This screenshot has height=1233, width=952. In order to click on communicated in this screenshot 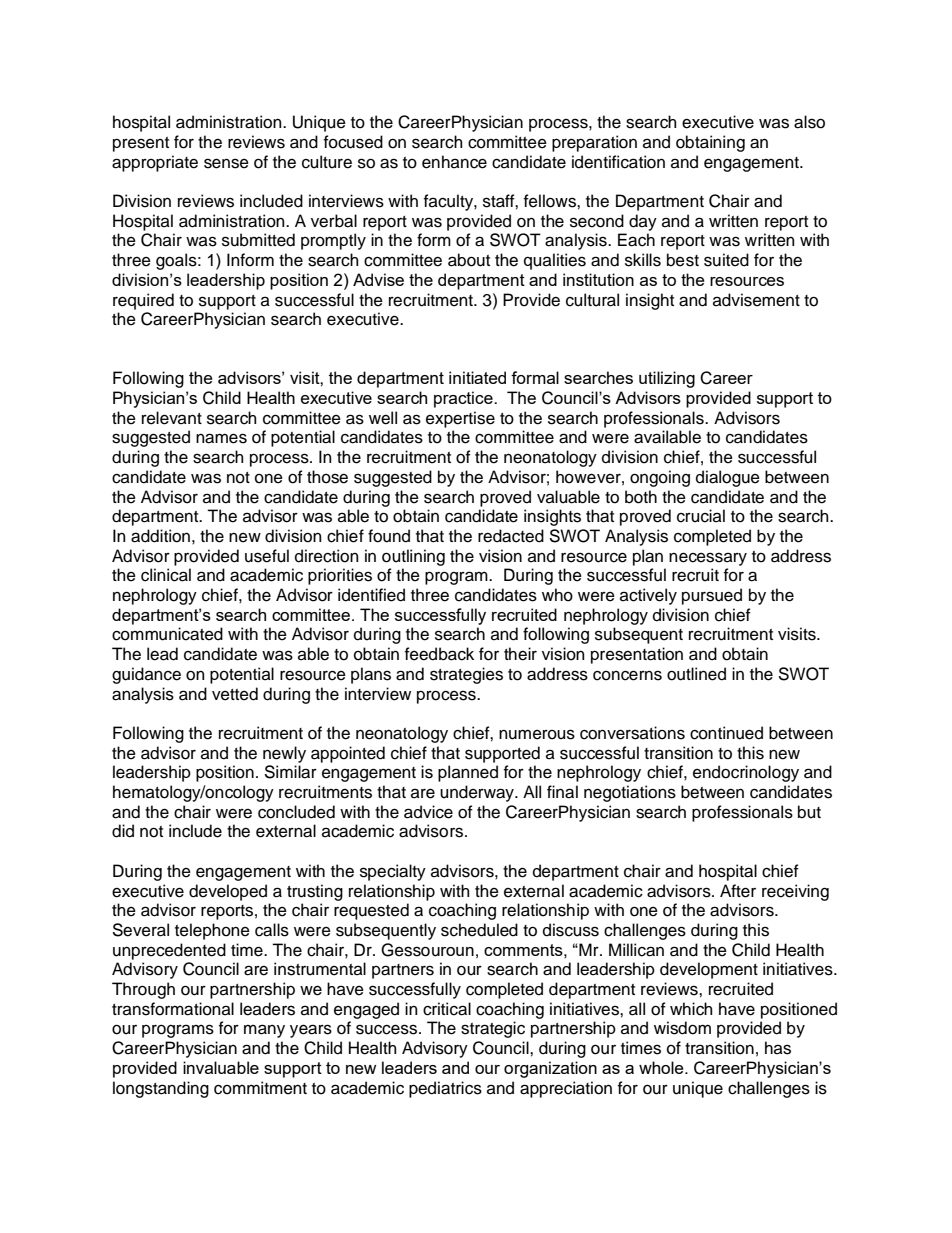, I will do `click(167, 634)`.
